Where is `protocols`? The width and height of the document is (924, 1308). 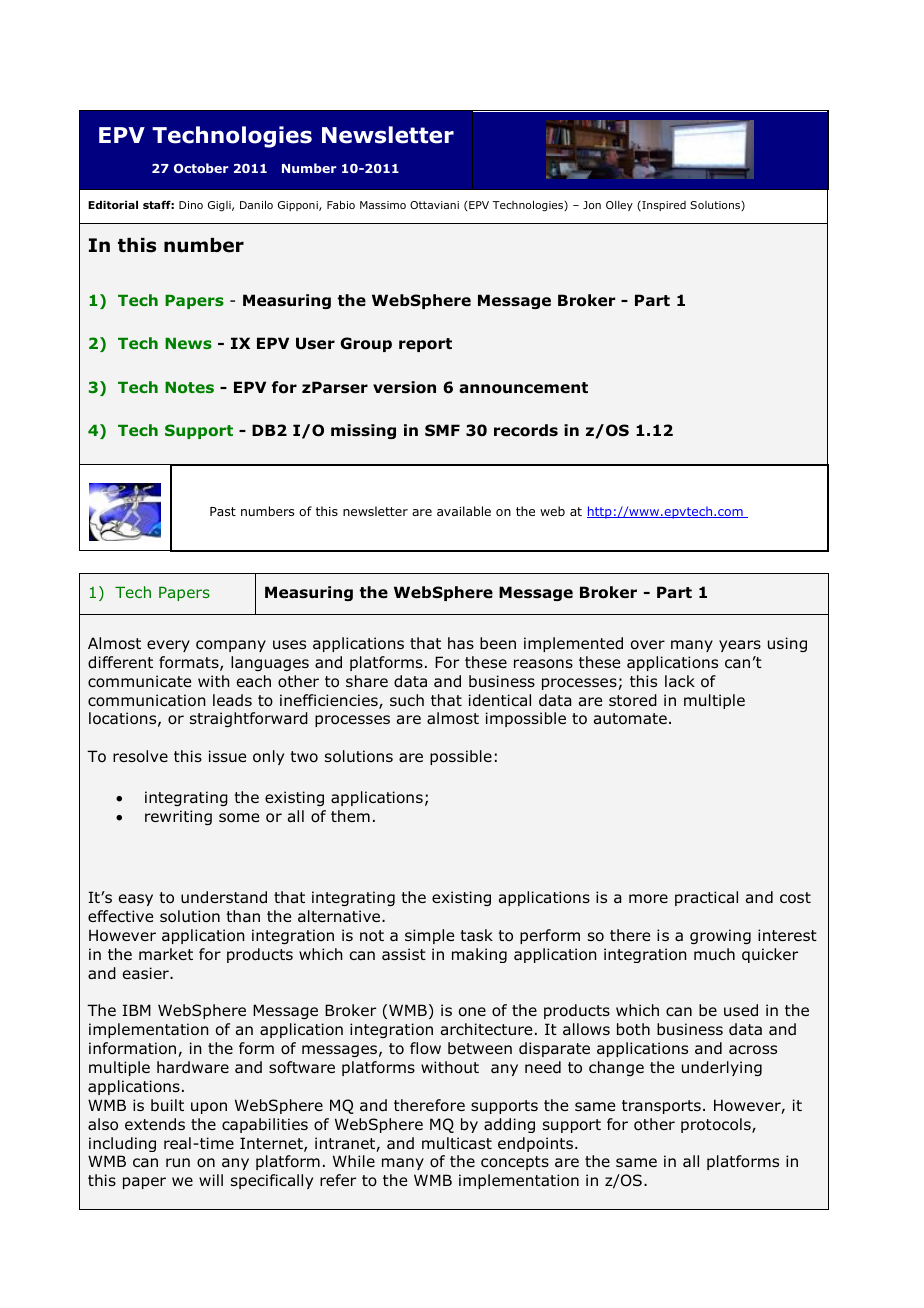
protocols is located at coordinates (717, 1125).
